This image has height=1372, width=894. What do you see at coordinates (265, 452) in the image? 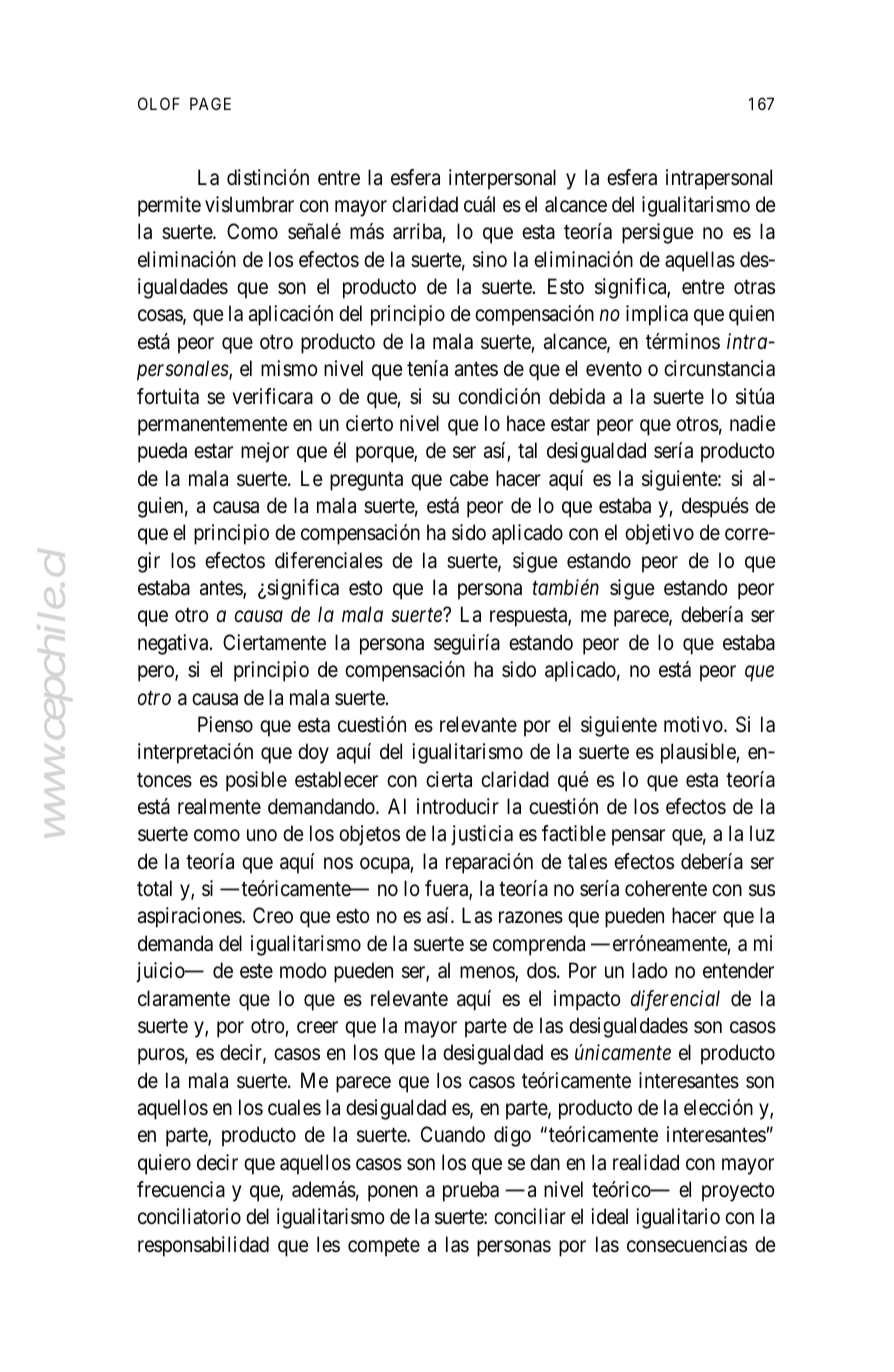
I see `mejor` at bounding box center [265, 452].
